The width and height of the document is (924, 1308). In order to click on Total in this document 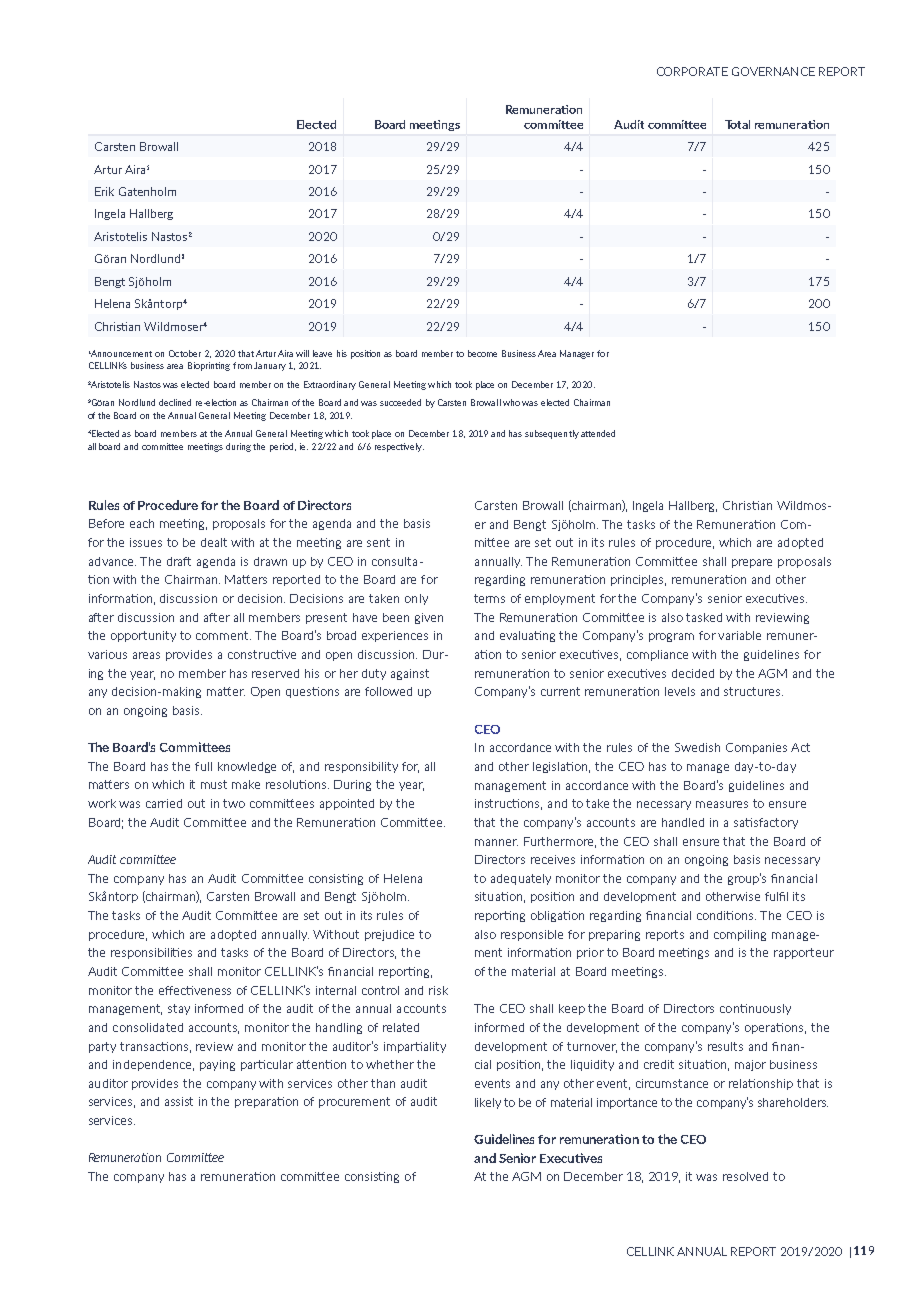, I will do `click(737, 124)`.
